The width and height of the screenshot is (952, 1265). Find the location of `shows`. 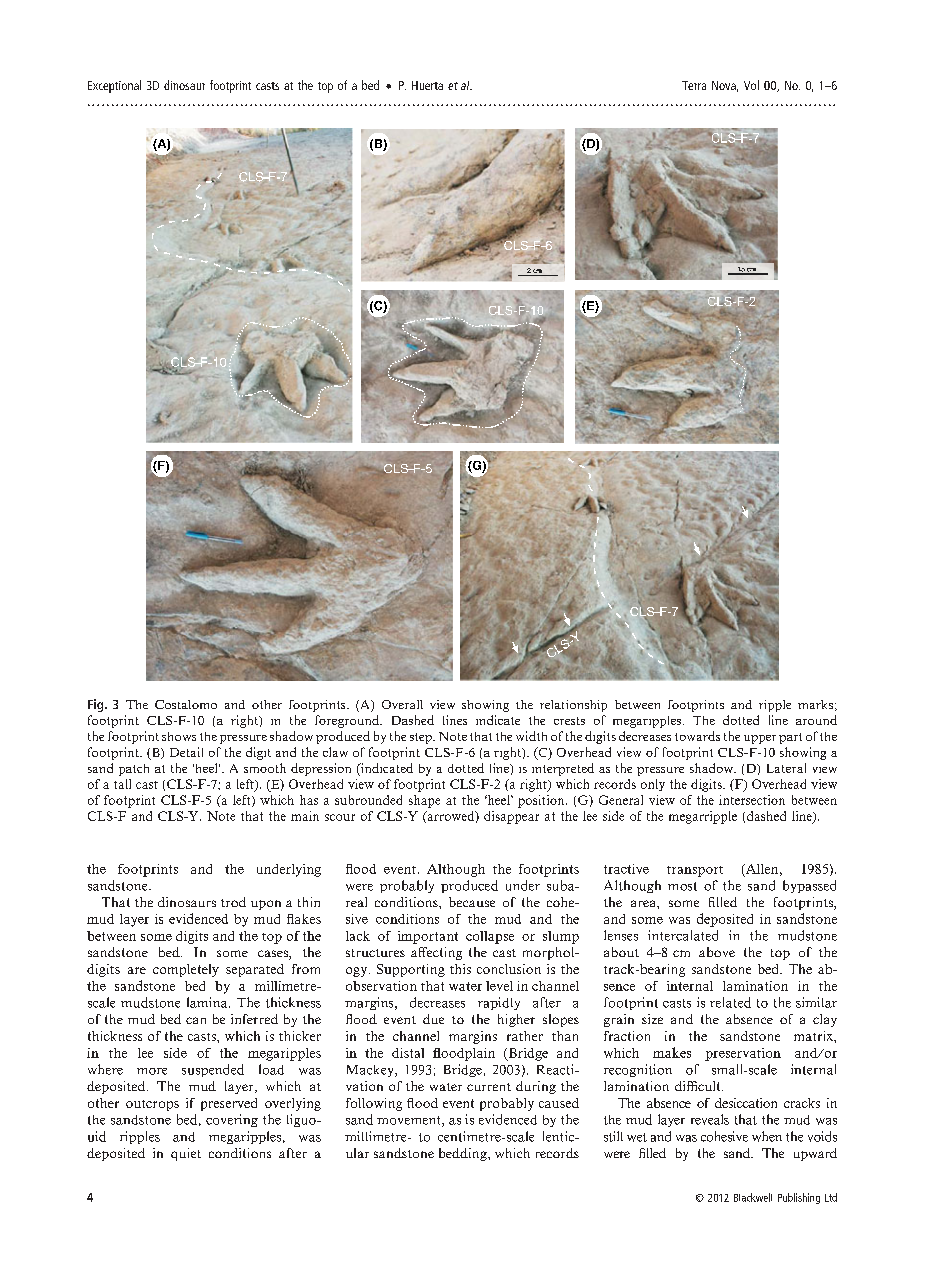

shows is located at coordinates (179, 736).
